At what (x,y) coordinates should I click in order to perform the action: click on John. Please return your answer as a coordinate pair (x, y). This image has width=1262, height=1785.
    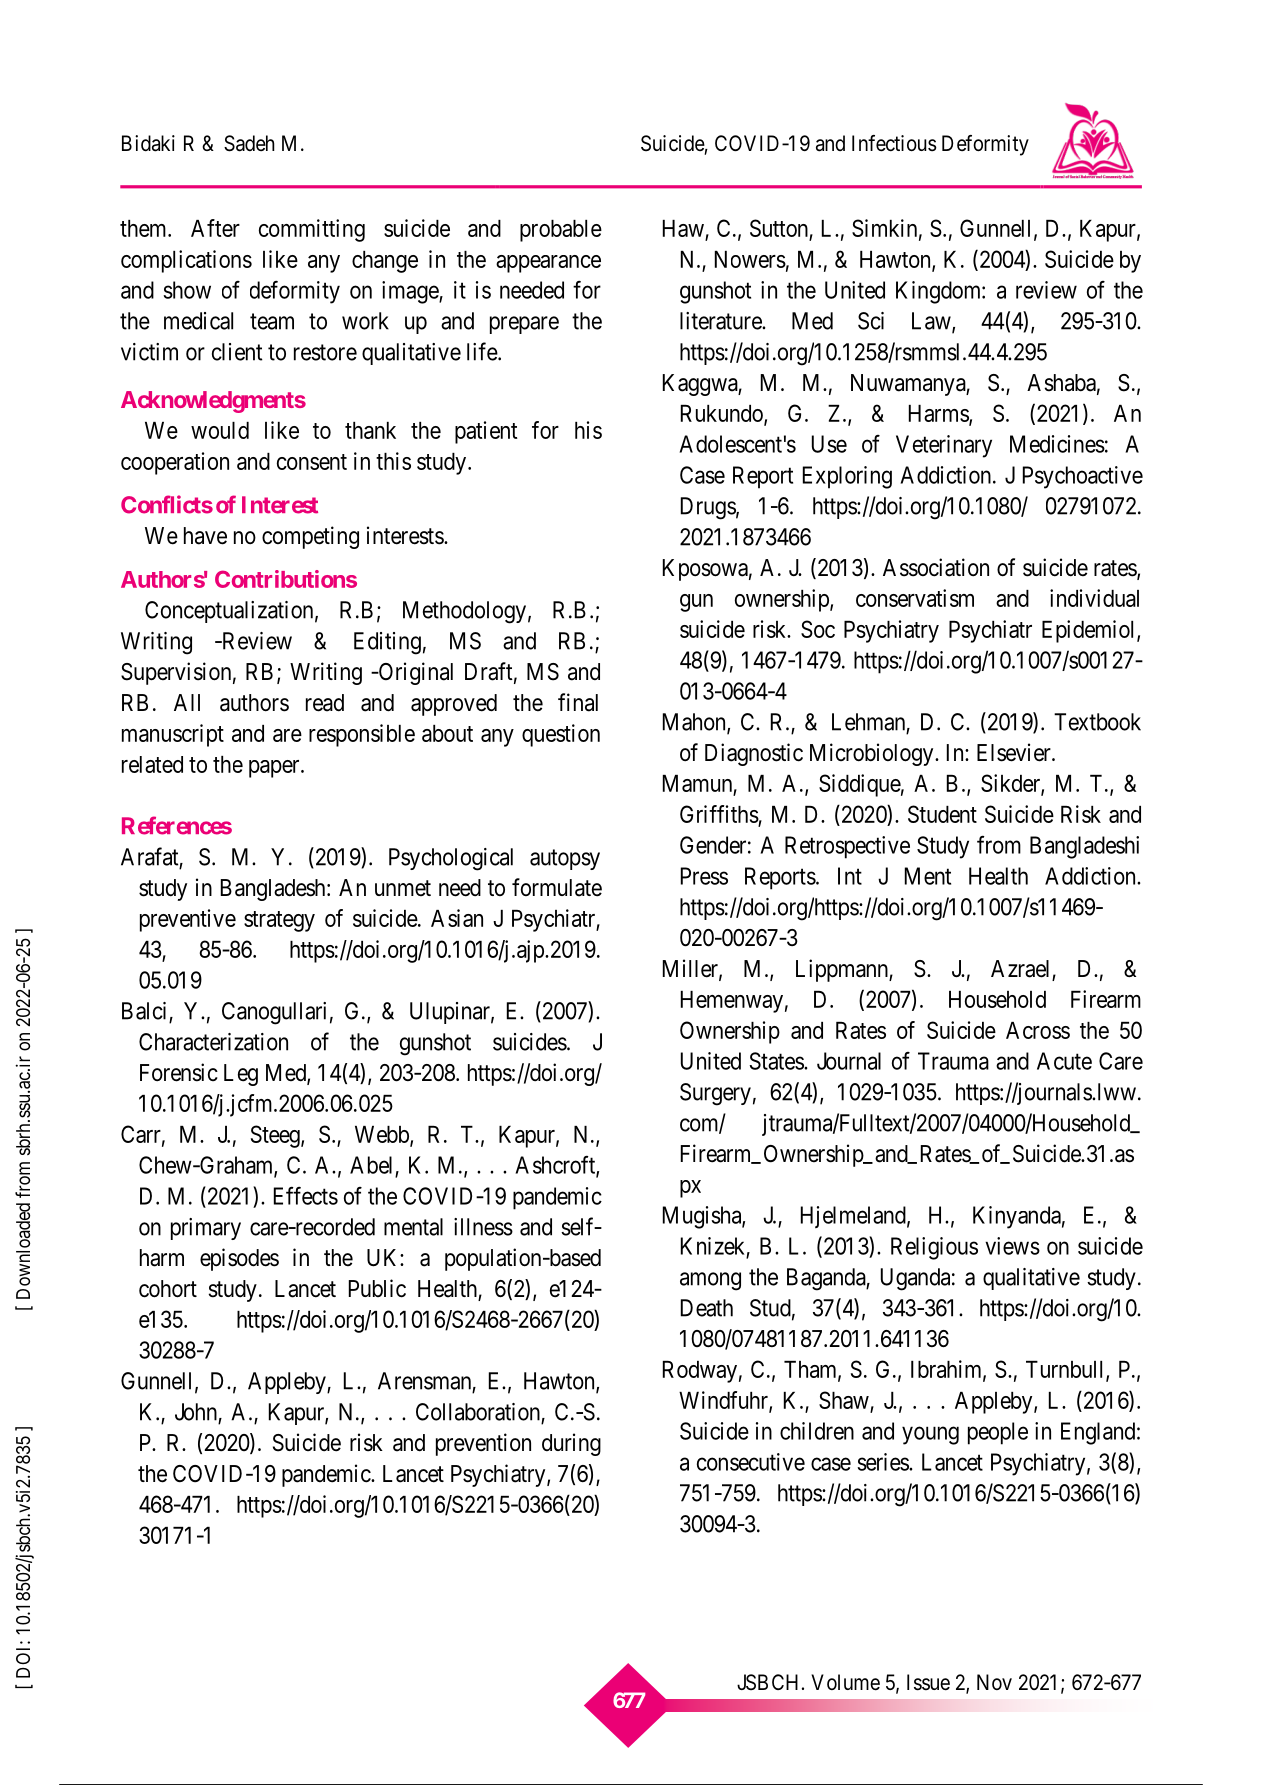
    Looking at the image, I should click on (197, 1413).
